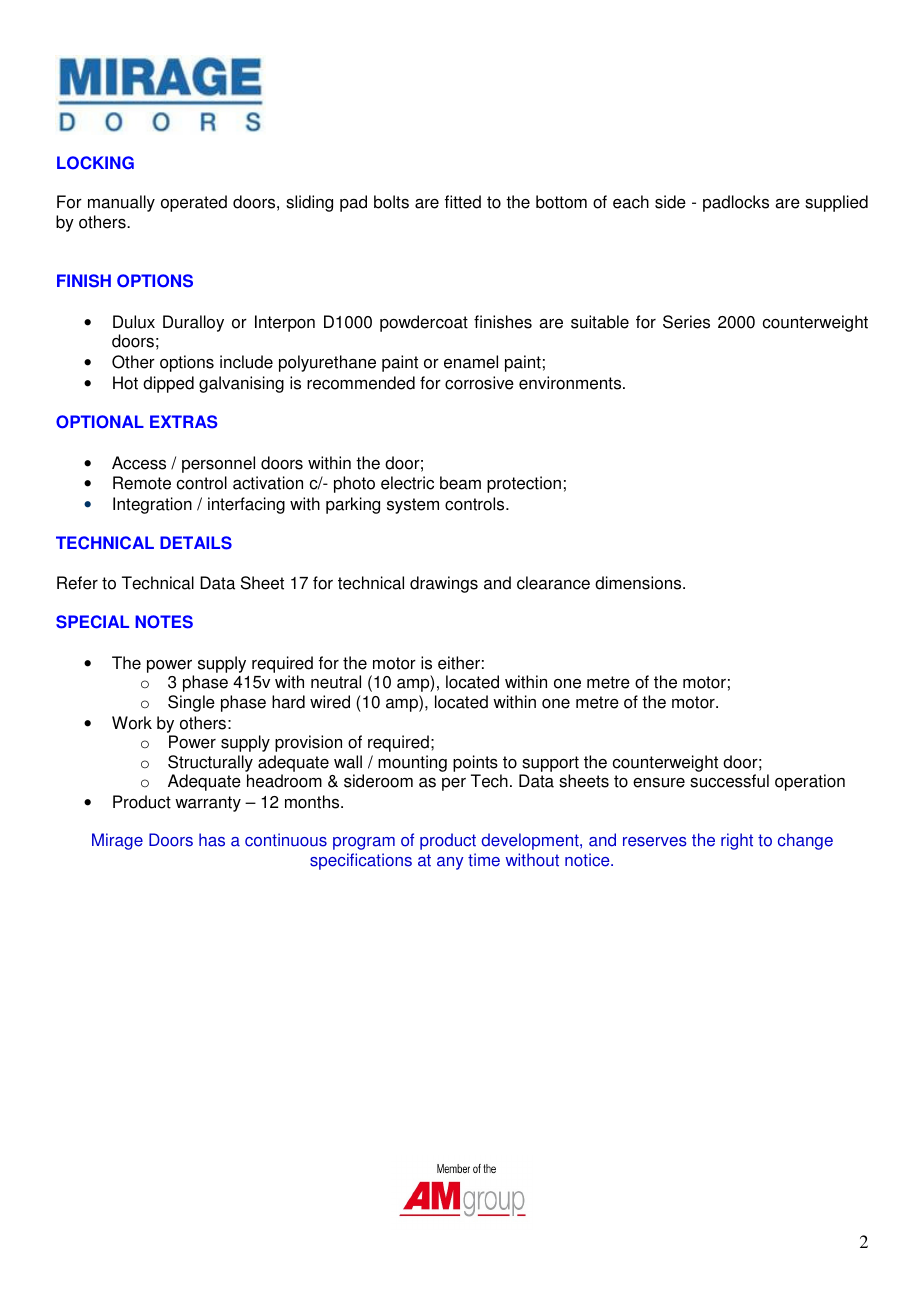 The image size is (924, 1308). Describe the element at coordinates (194, 203) in the screenshot. I see `operated` at that location.
